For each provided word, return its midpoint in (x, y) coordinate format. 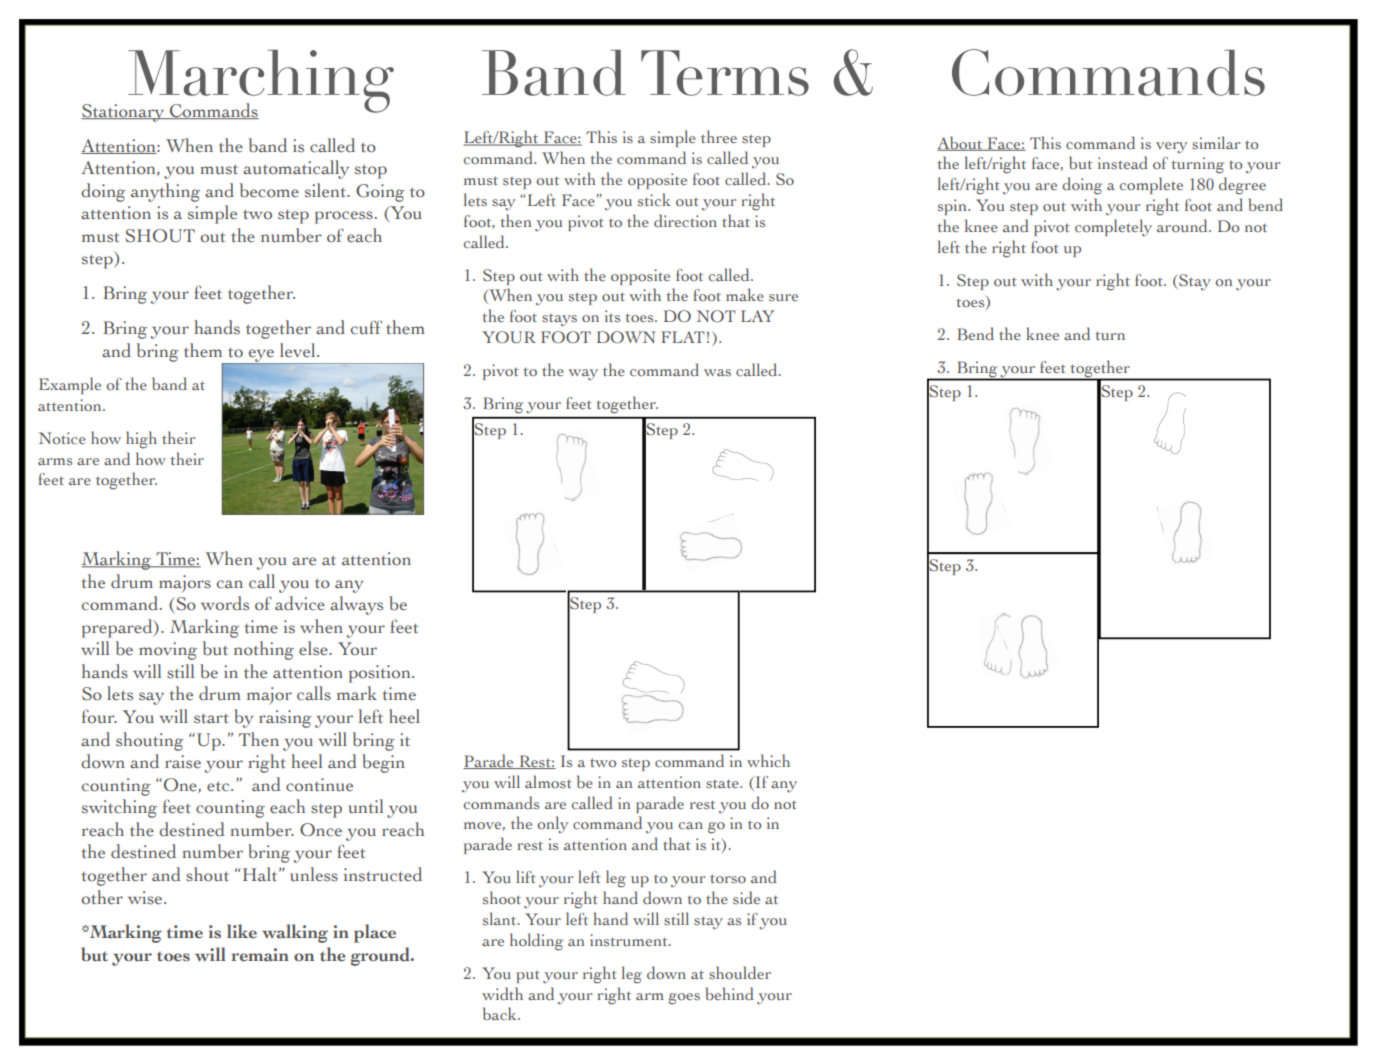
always (356, 605)
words (225, 603)
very (1171, 148)
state (723, 783)
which (768, 760)
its (612, 316)
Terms (725, 73)
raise (183, 762)
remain (260, 955)
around (1183, 225)
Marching (260, 82)
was (717, 372)
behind (730, 993)
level (299, 350)
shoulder (740, 972)
